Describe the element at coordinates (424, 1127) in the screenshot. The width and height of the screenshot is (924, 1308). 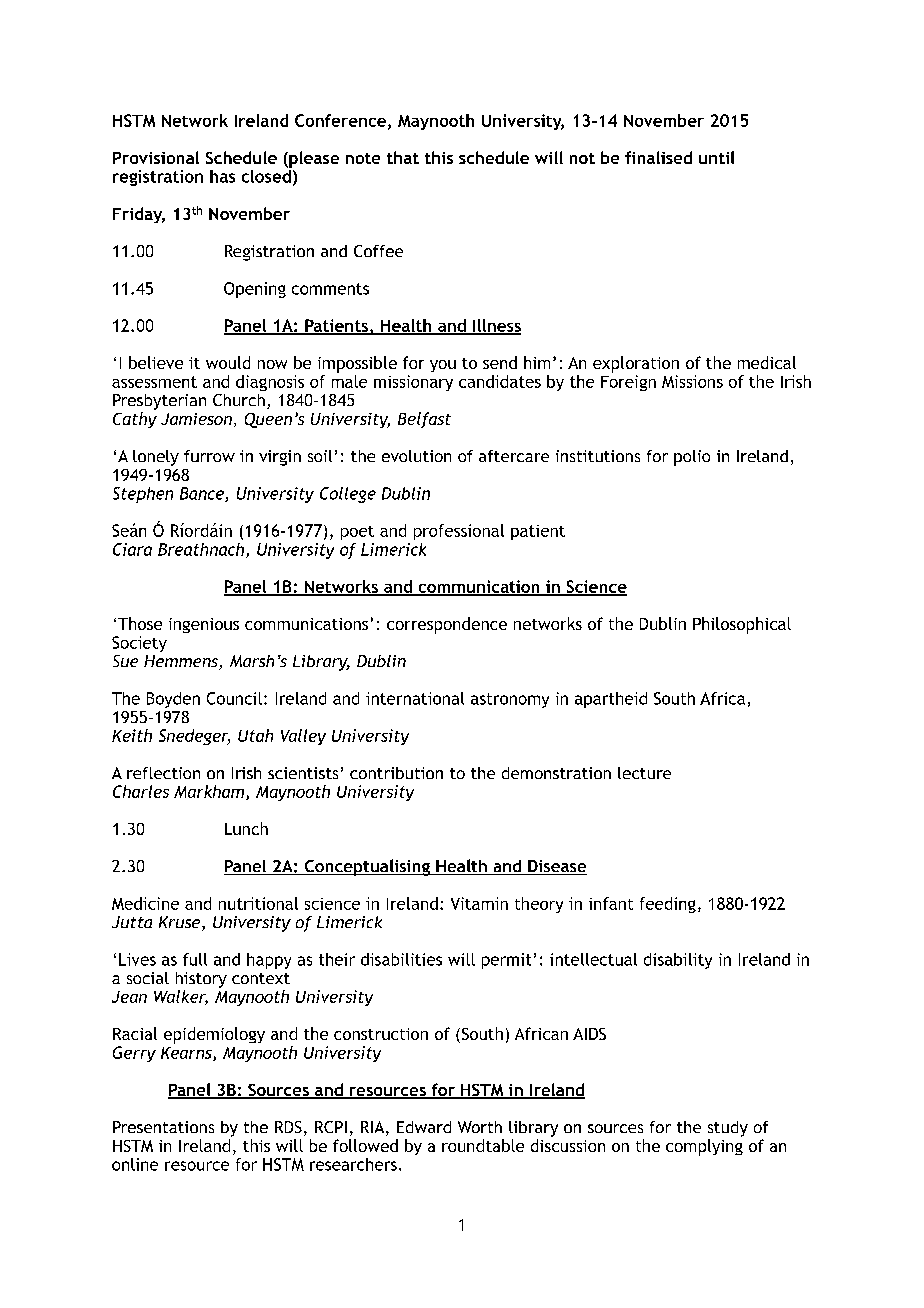
I see `Edward` at that location.
